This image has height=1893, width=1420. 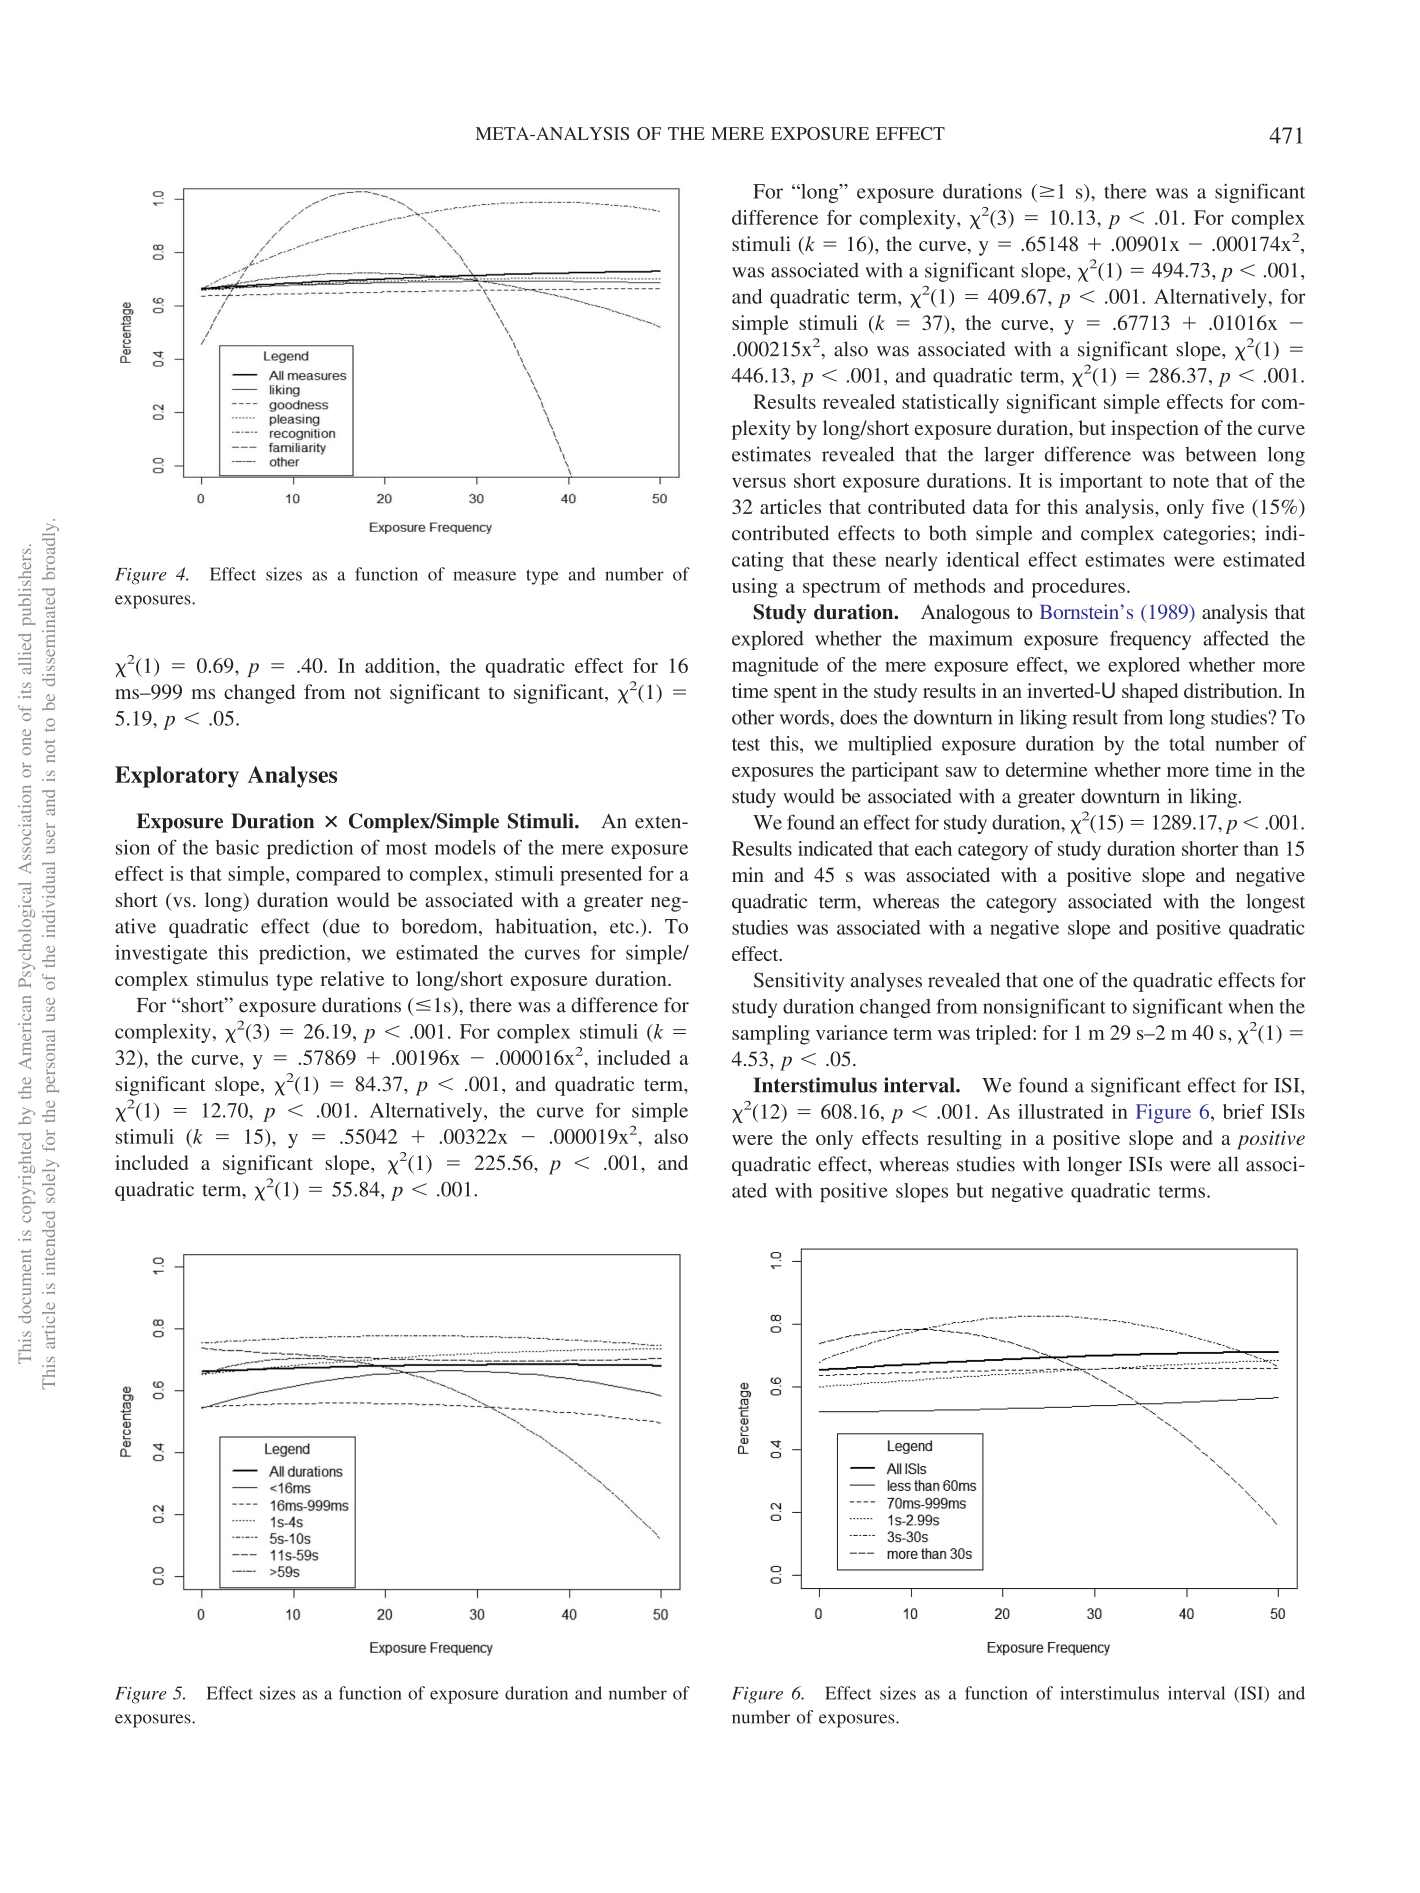 I want to click on test, so click(x=746, y=744).
